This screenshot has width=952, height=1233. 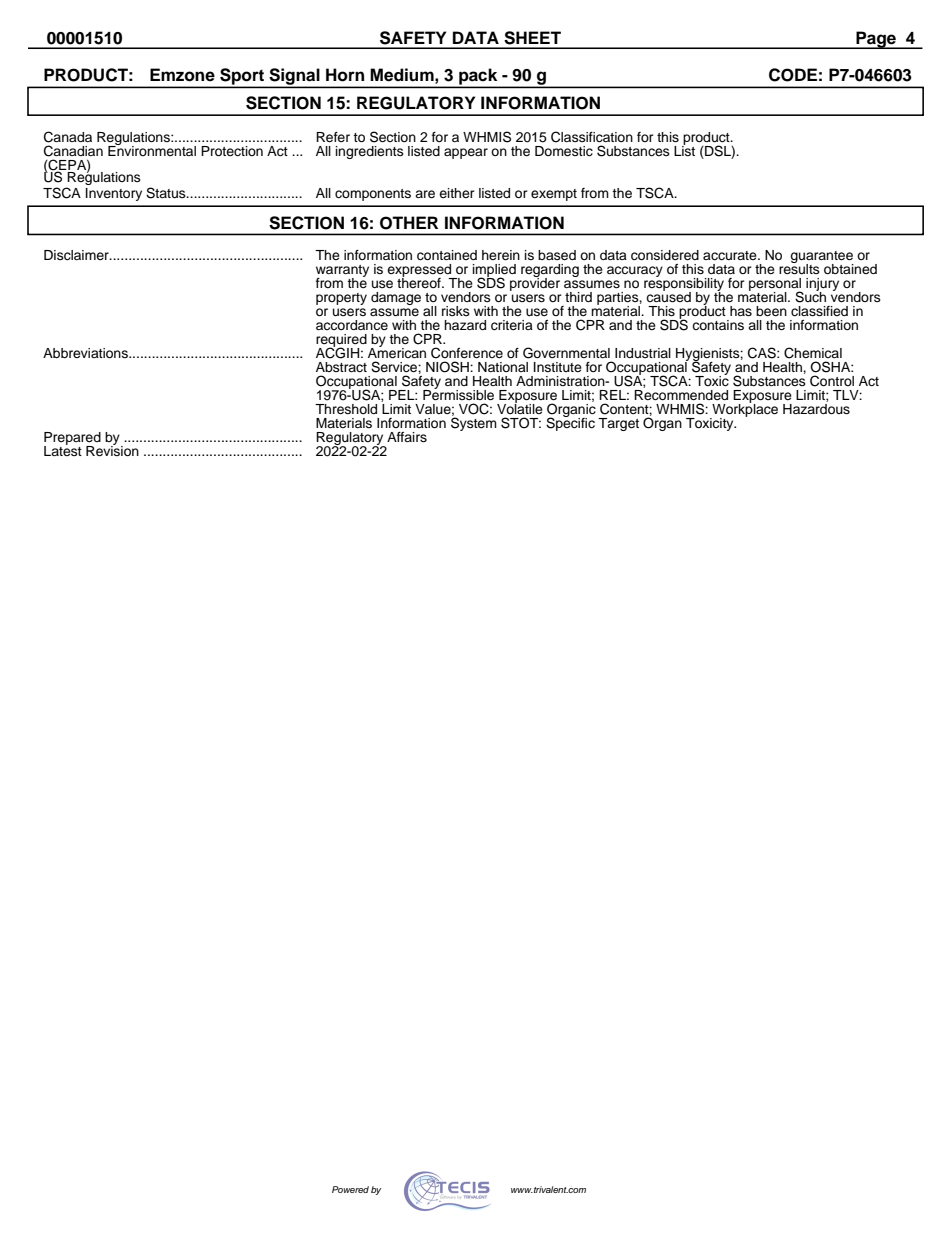 I want to click on either, so click(x=457, y=193).
